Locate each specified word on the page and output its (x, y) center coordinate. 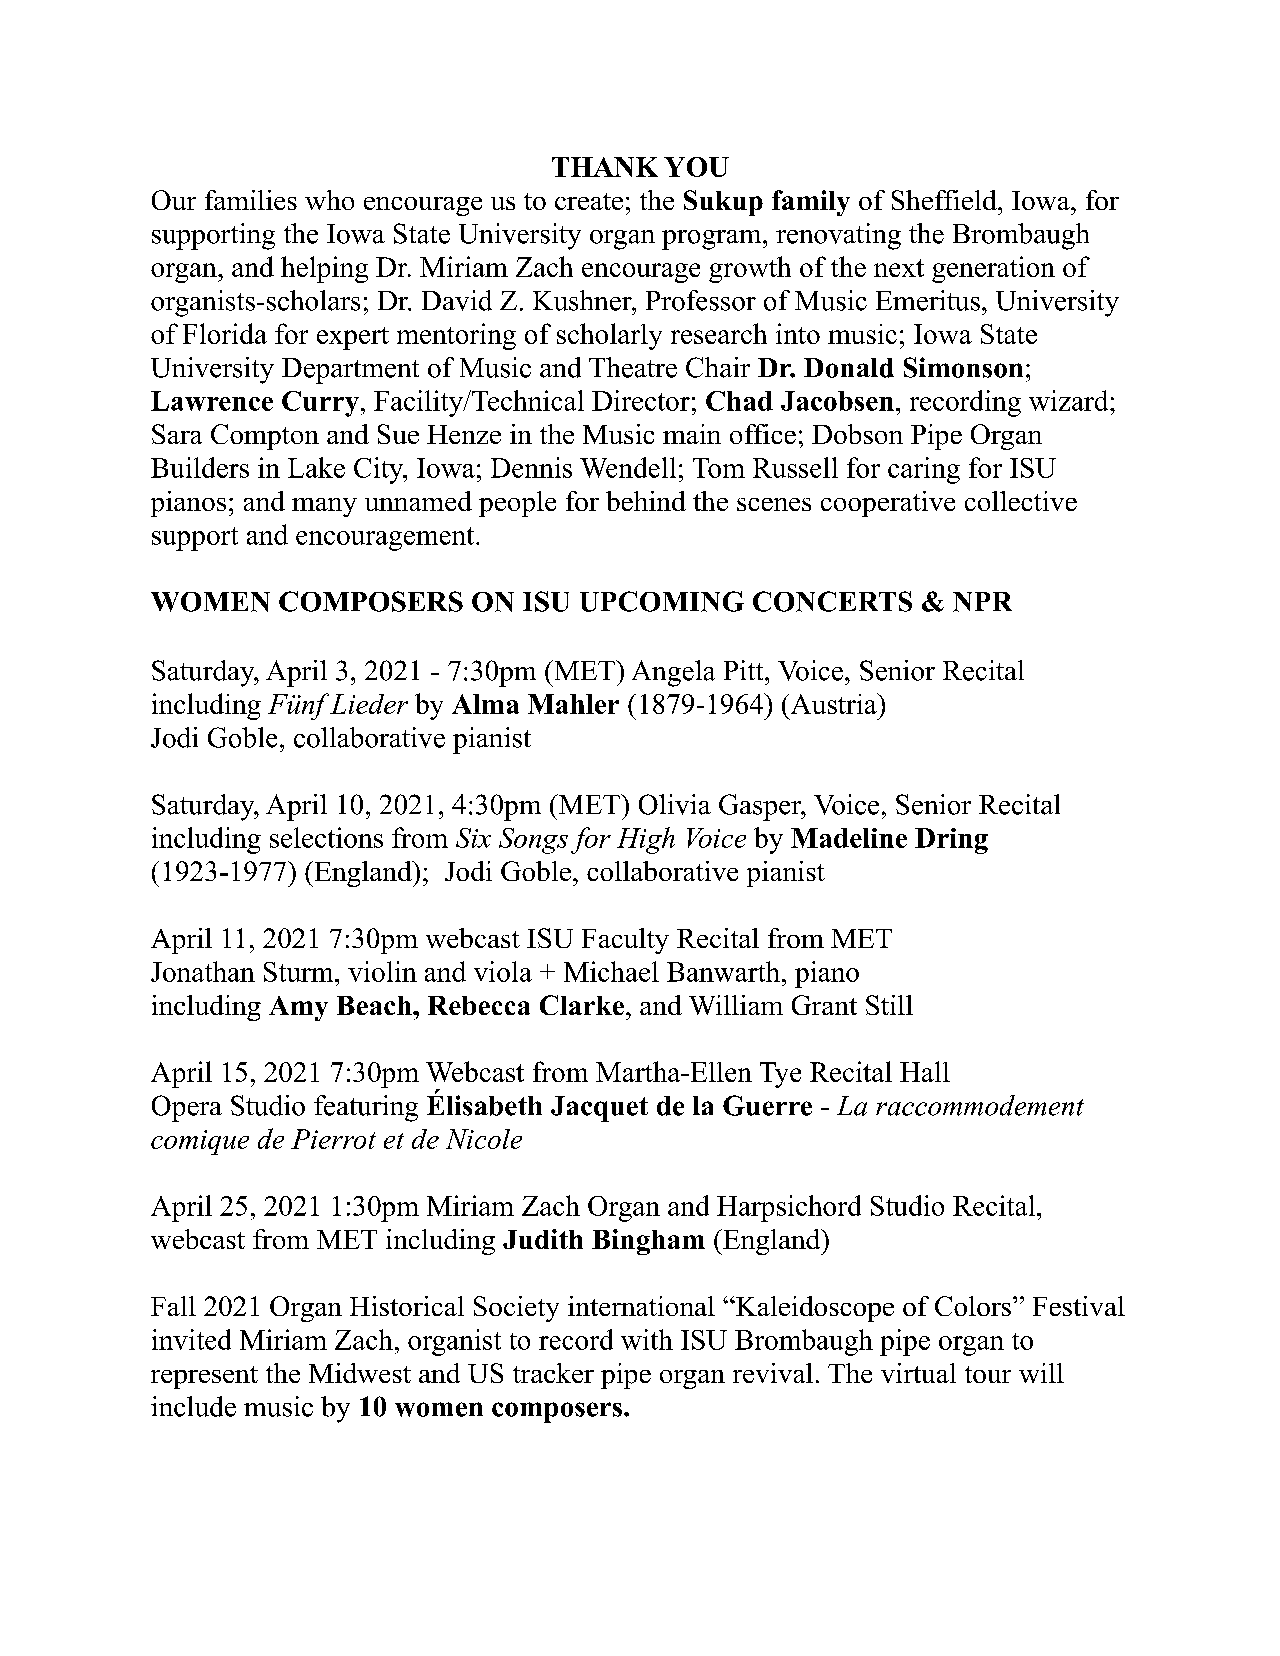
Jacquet (599, 1109)
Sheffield (945, 200)
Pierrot (333, 1139)
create (589, 201)
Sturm (300, 972)
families (251, 200)
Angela (673, 673)
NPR (982, 602)
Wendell (628, 467)
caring (924, 470)
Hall (925, 1071)
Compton (265, 437)
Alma (485, 704)
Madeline (849, 838)
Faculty (625, 941)
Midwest (360, 1373)
